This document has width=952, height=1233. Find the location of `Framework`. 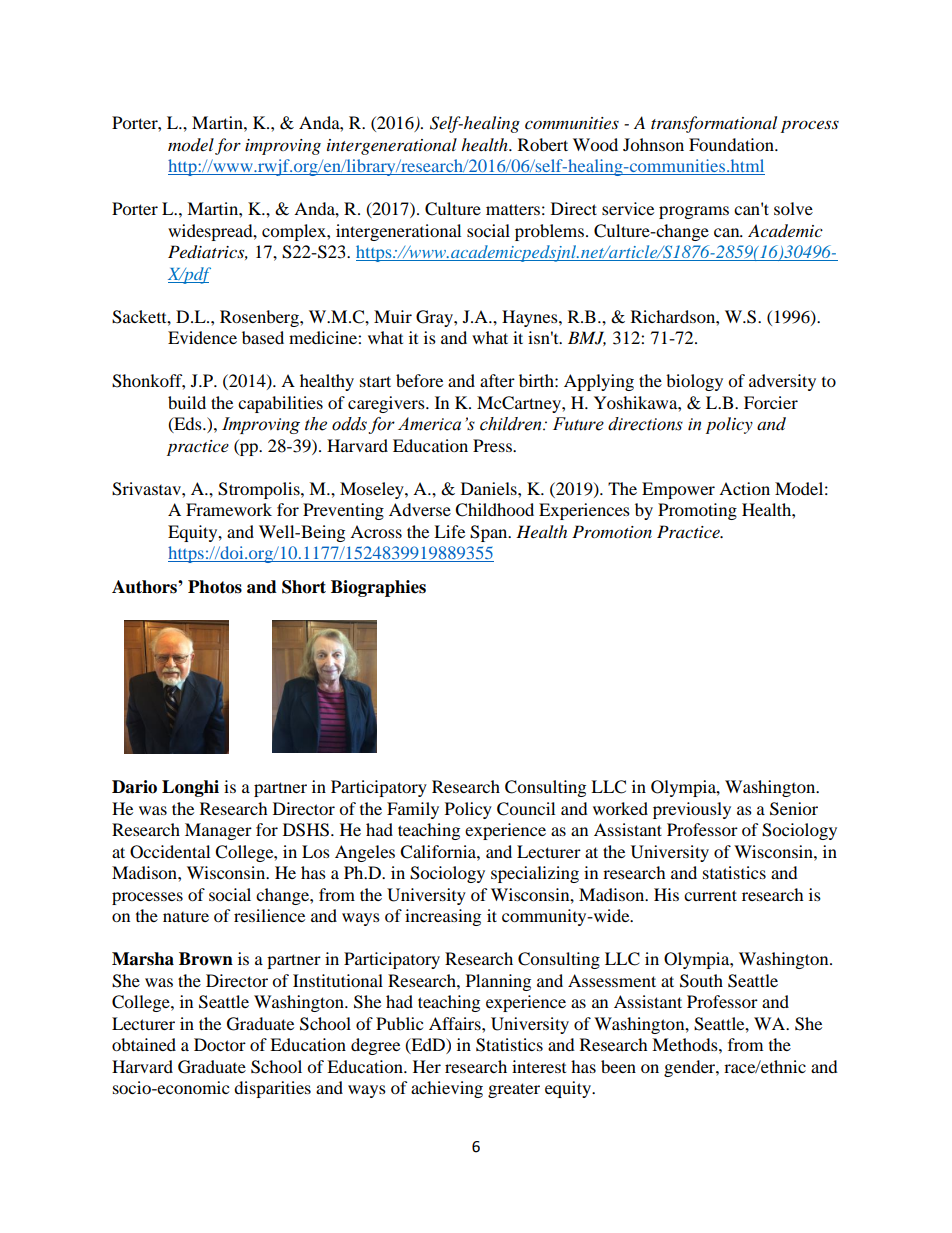

Framework is located at coordinates (229, 509).
